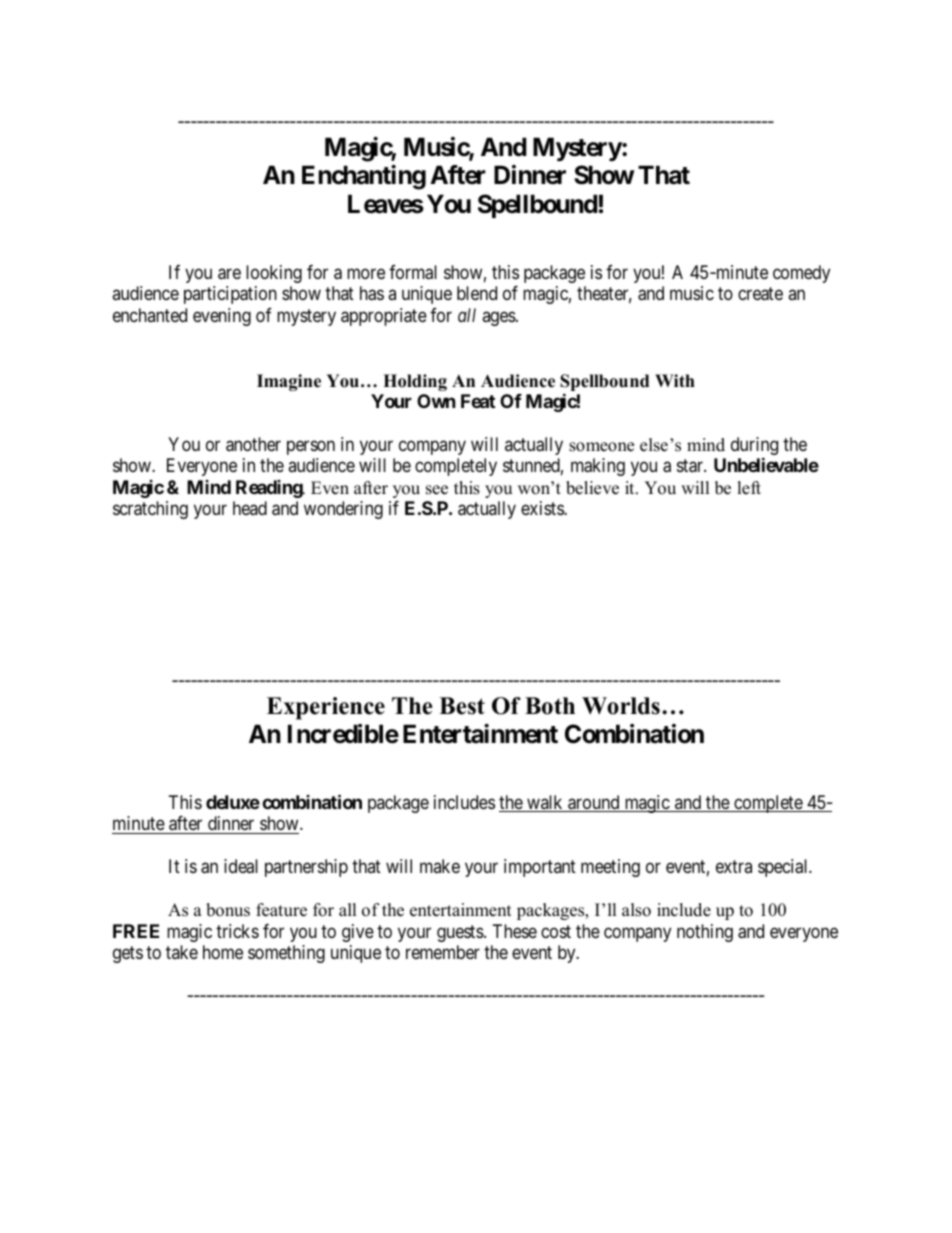 Image resolution: width=952 pixels, height=1233 pixels. What do you see at coordinates (250, 508) in the screenshot?
I see `head` at bounding box center [250, 508].
